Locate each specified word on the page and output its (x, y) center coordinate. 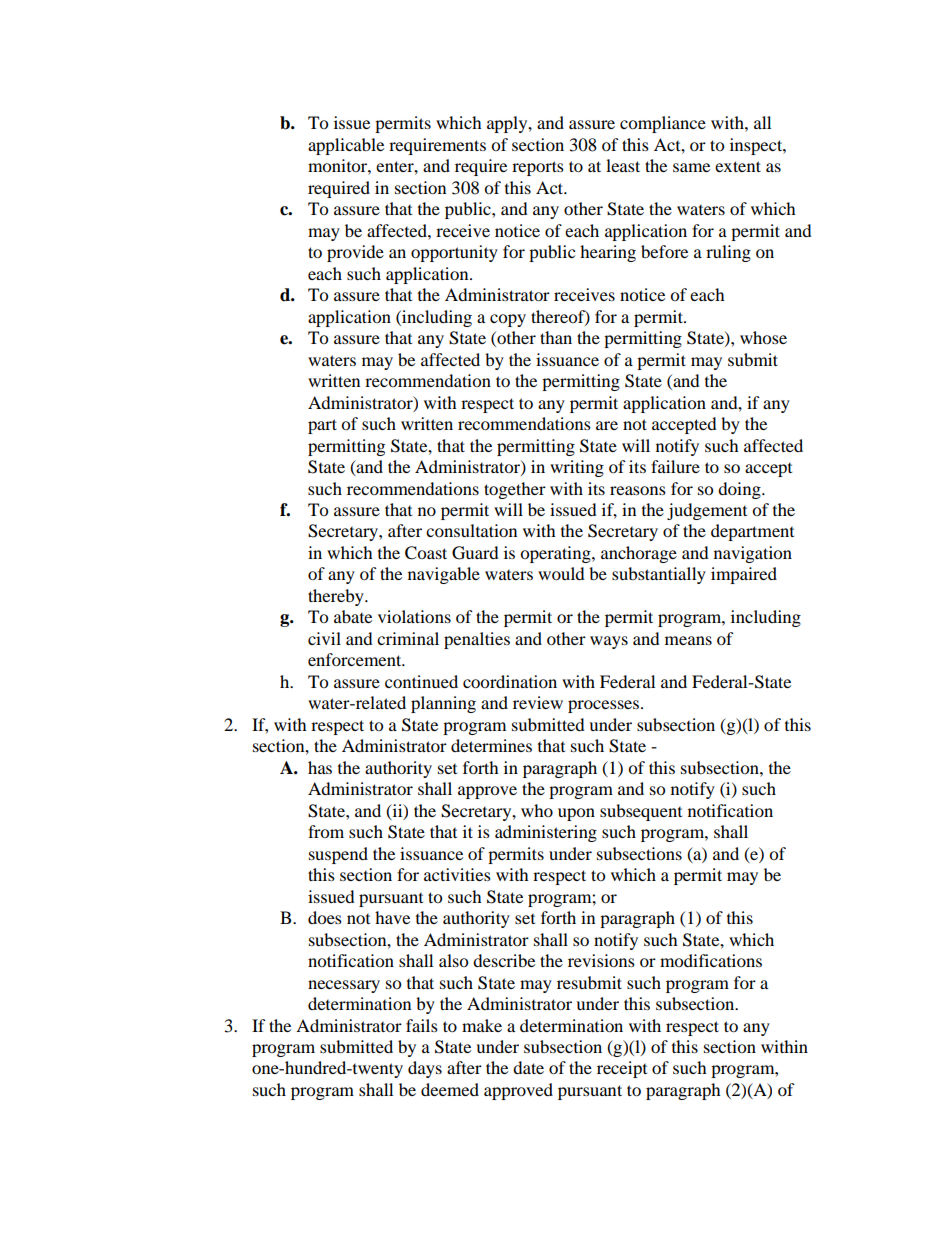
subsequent (641, 812)
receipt (622, 1069)
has (320, 767)
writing (577, 468)
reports (538, 168)
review (538, 702)
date (528, 1067)
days (425, 1069)
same (691, 167)
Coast (426, 553)
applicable (346, 146)
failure (675, 466)
